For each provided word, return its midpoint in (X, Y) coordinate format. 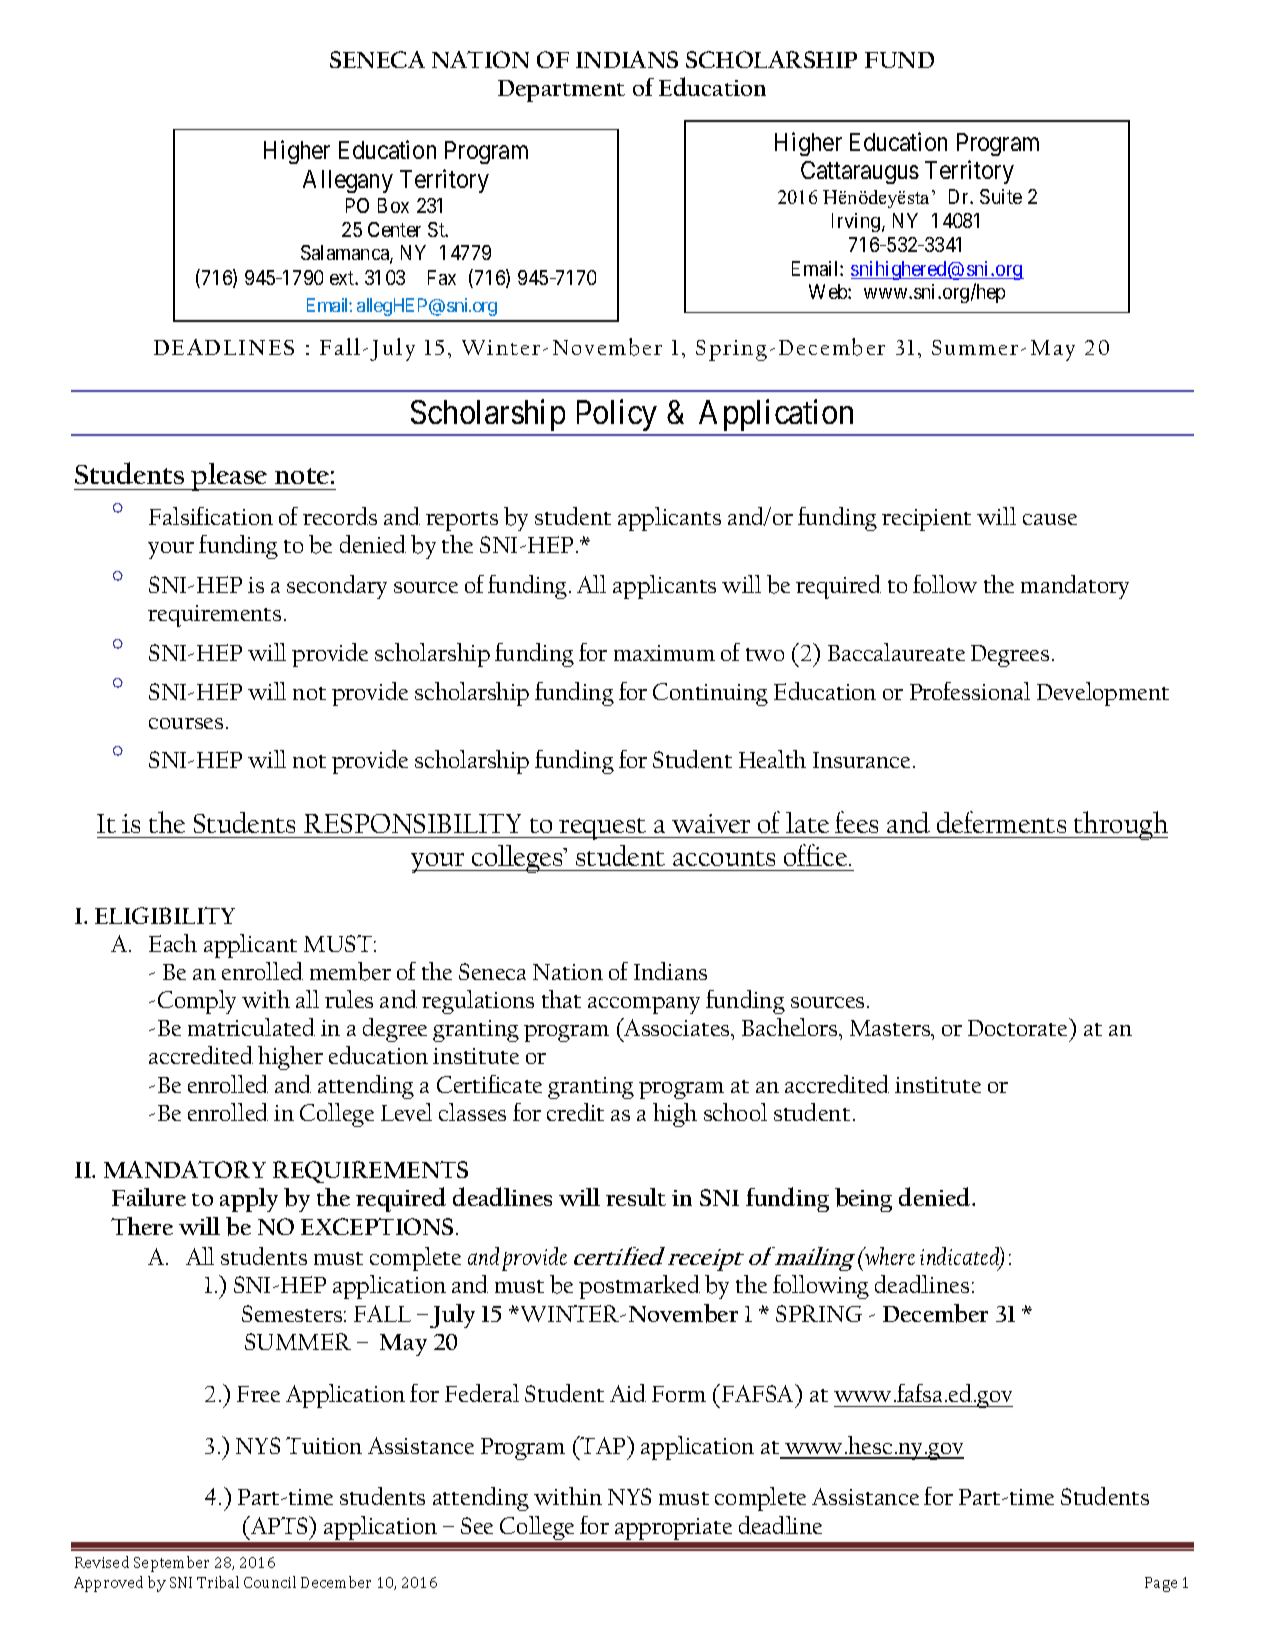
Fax (442, 277)
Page (1161, 1584)
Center (394, 229)
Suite (1001, 196)
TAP (603, 1445)
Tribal (218, 1582)
